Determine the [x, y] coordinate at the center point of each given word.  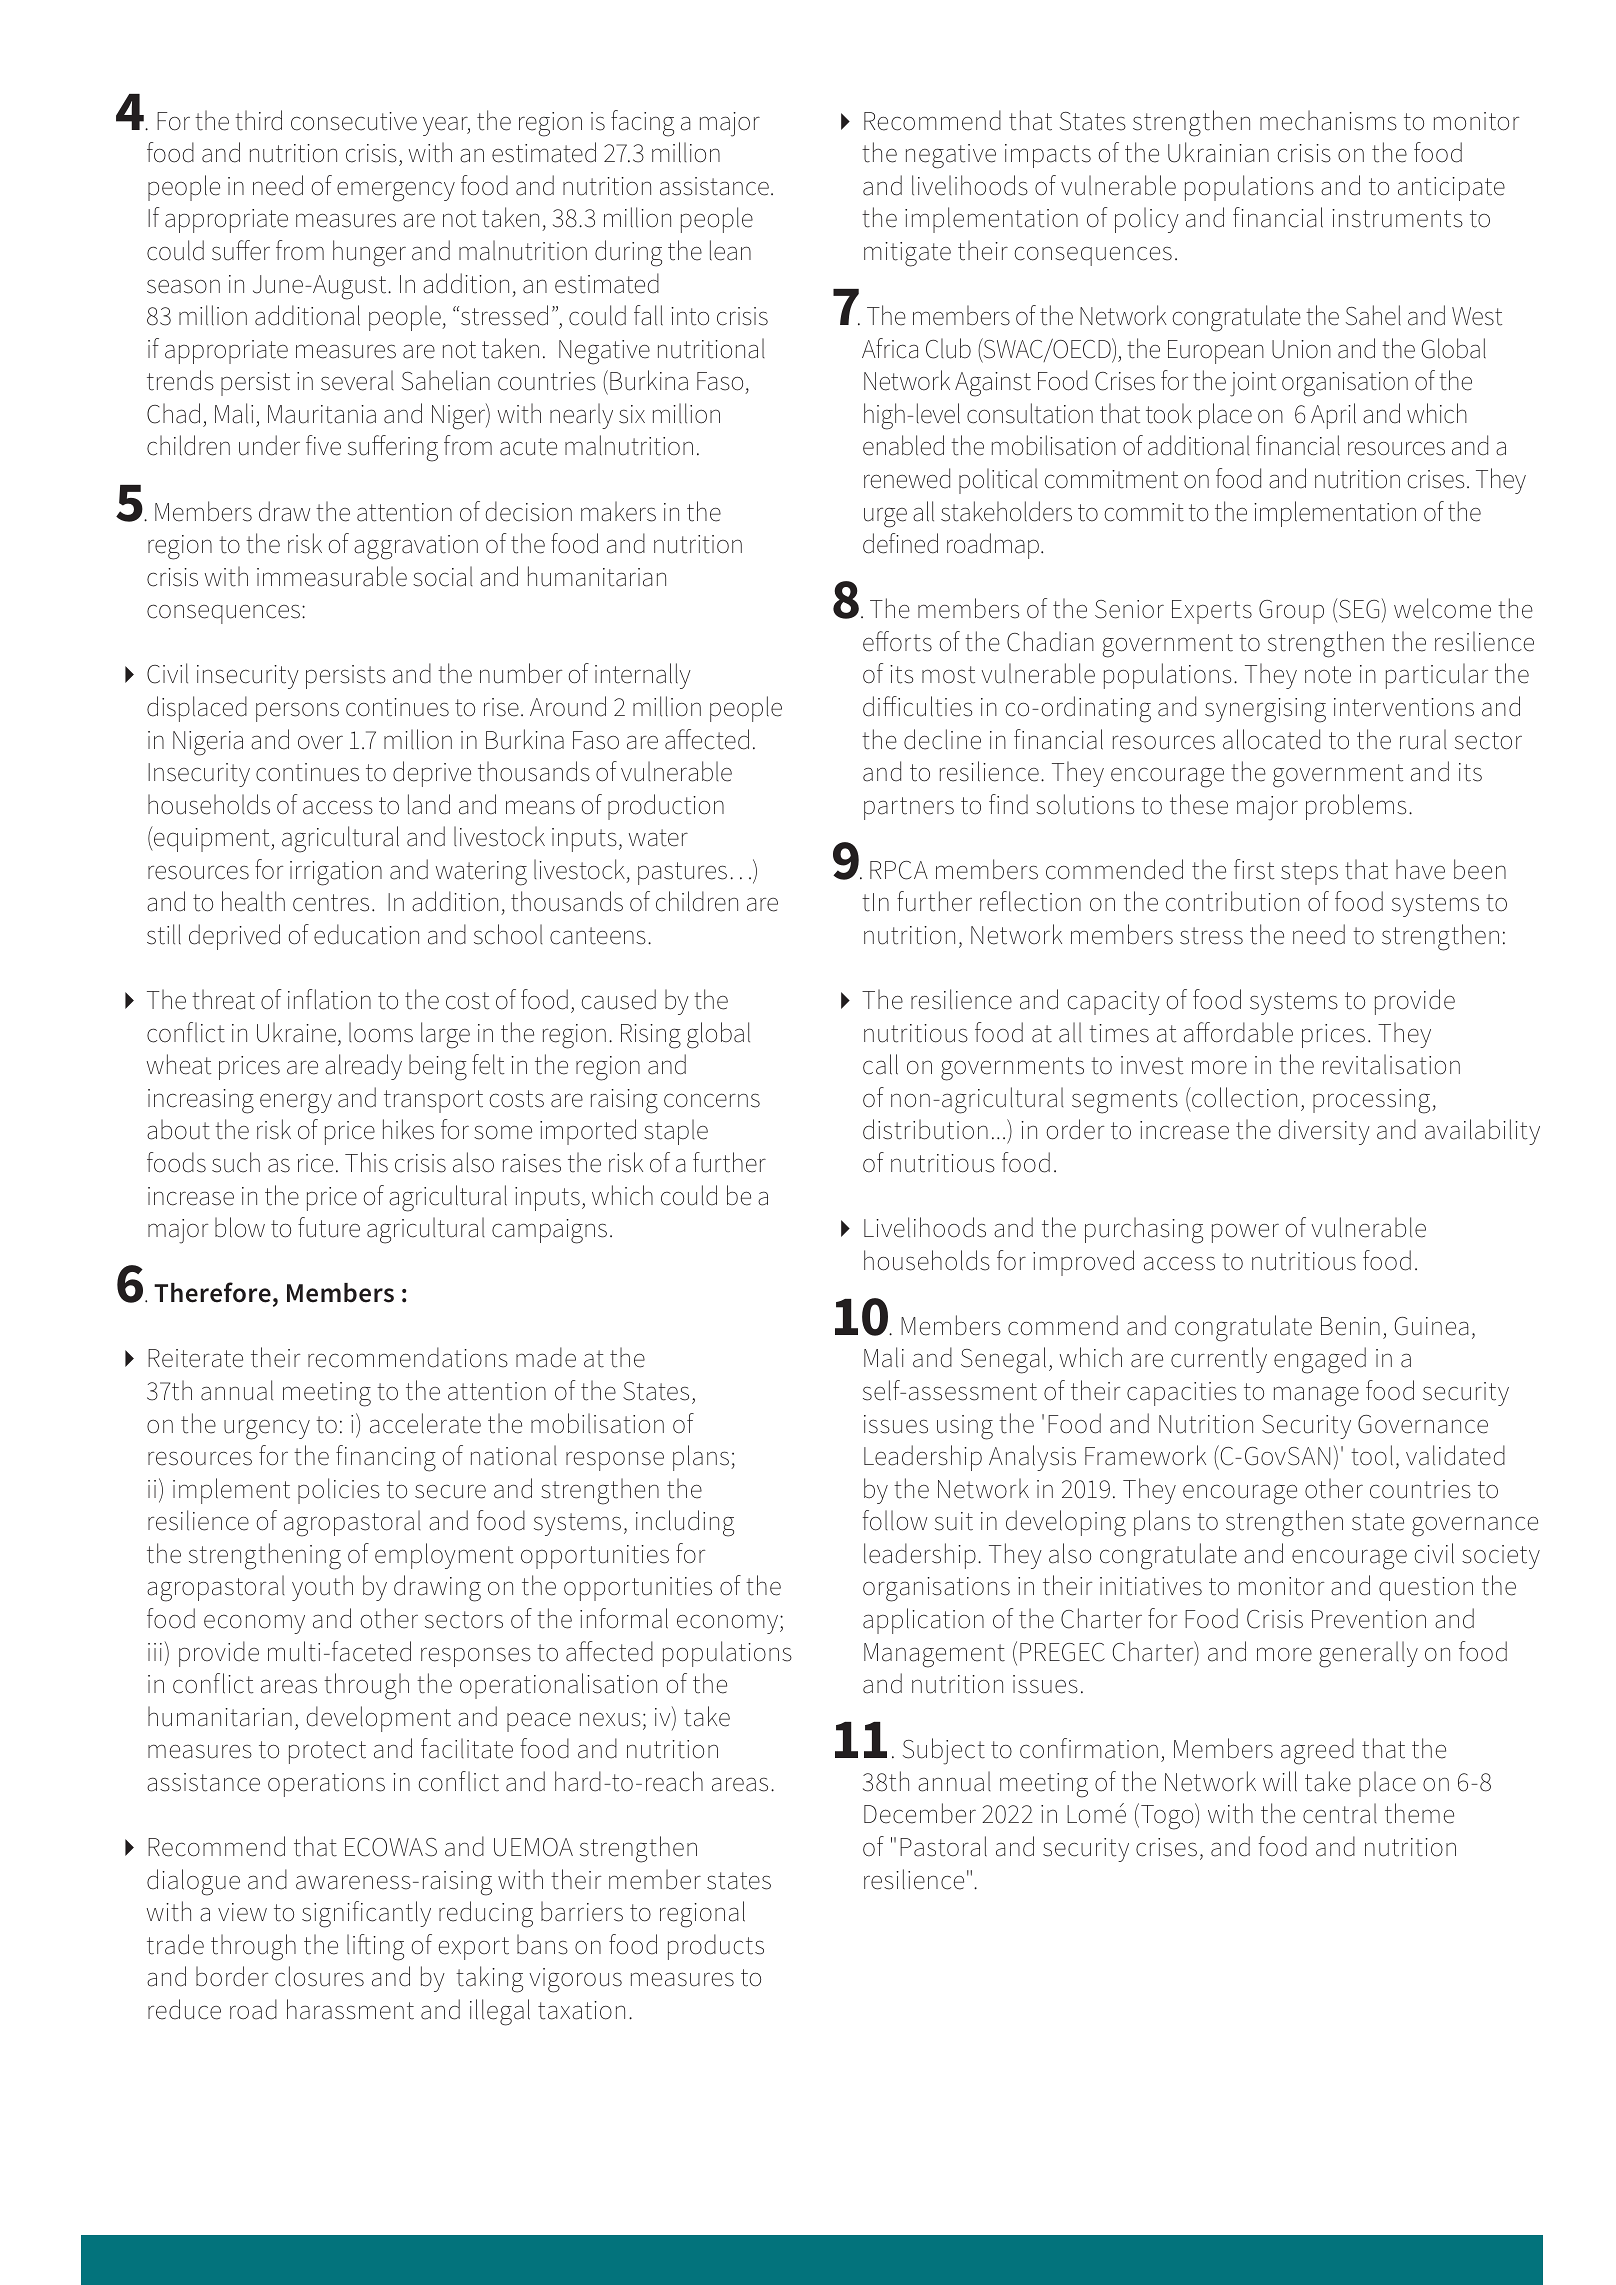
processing [1373, 1101]
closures [319, 1976]
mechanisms [1328, 120]
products [716, 1947]
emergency [396, 191]
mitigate [907, 254]
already [363, 1067]
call [880, 1064]
